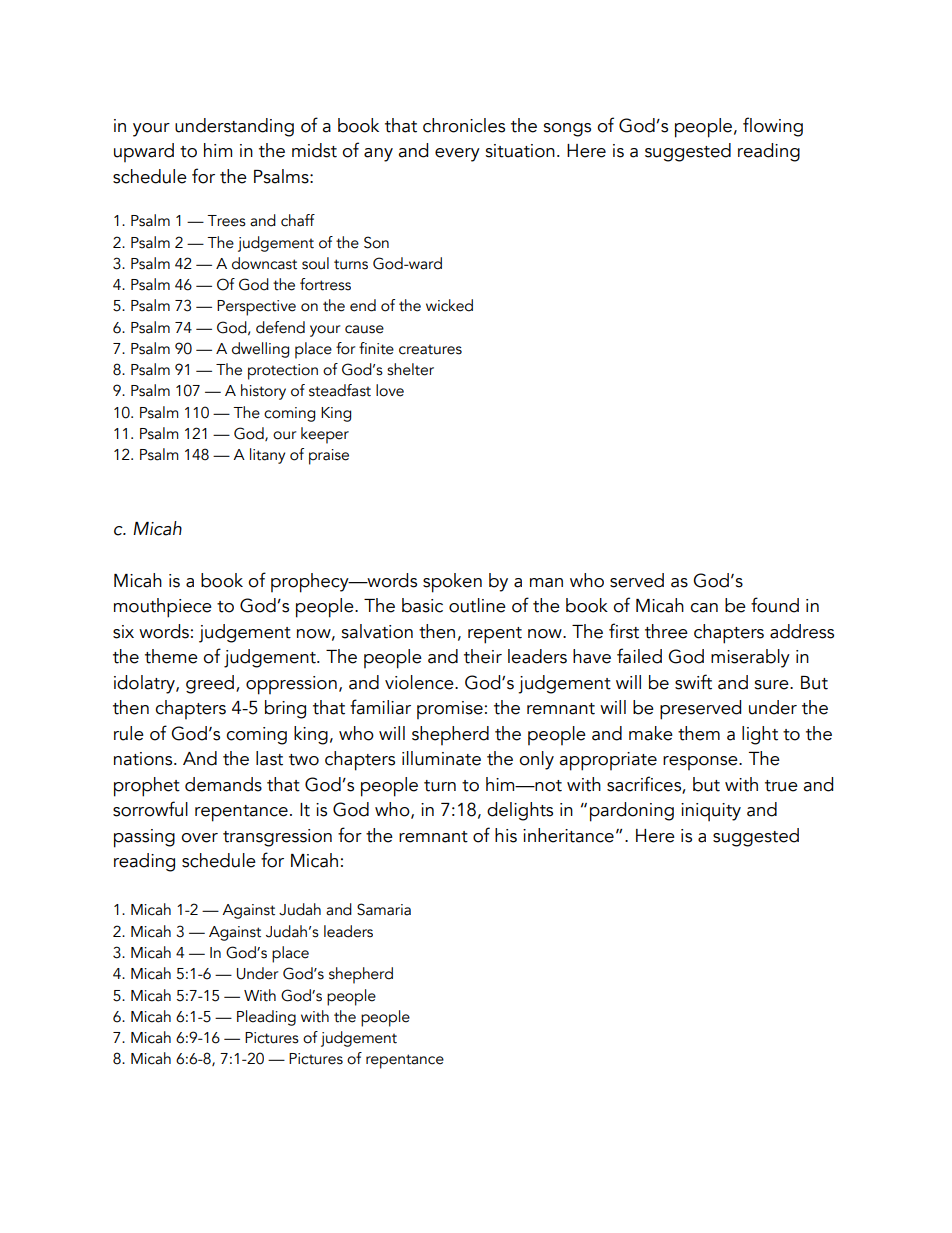 The width and height of the image is (952, 1233). Describe the element at coordinates (773, 127) in the image. I see `flowing` at that location.
